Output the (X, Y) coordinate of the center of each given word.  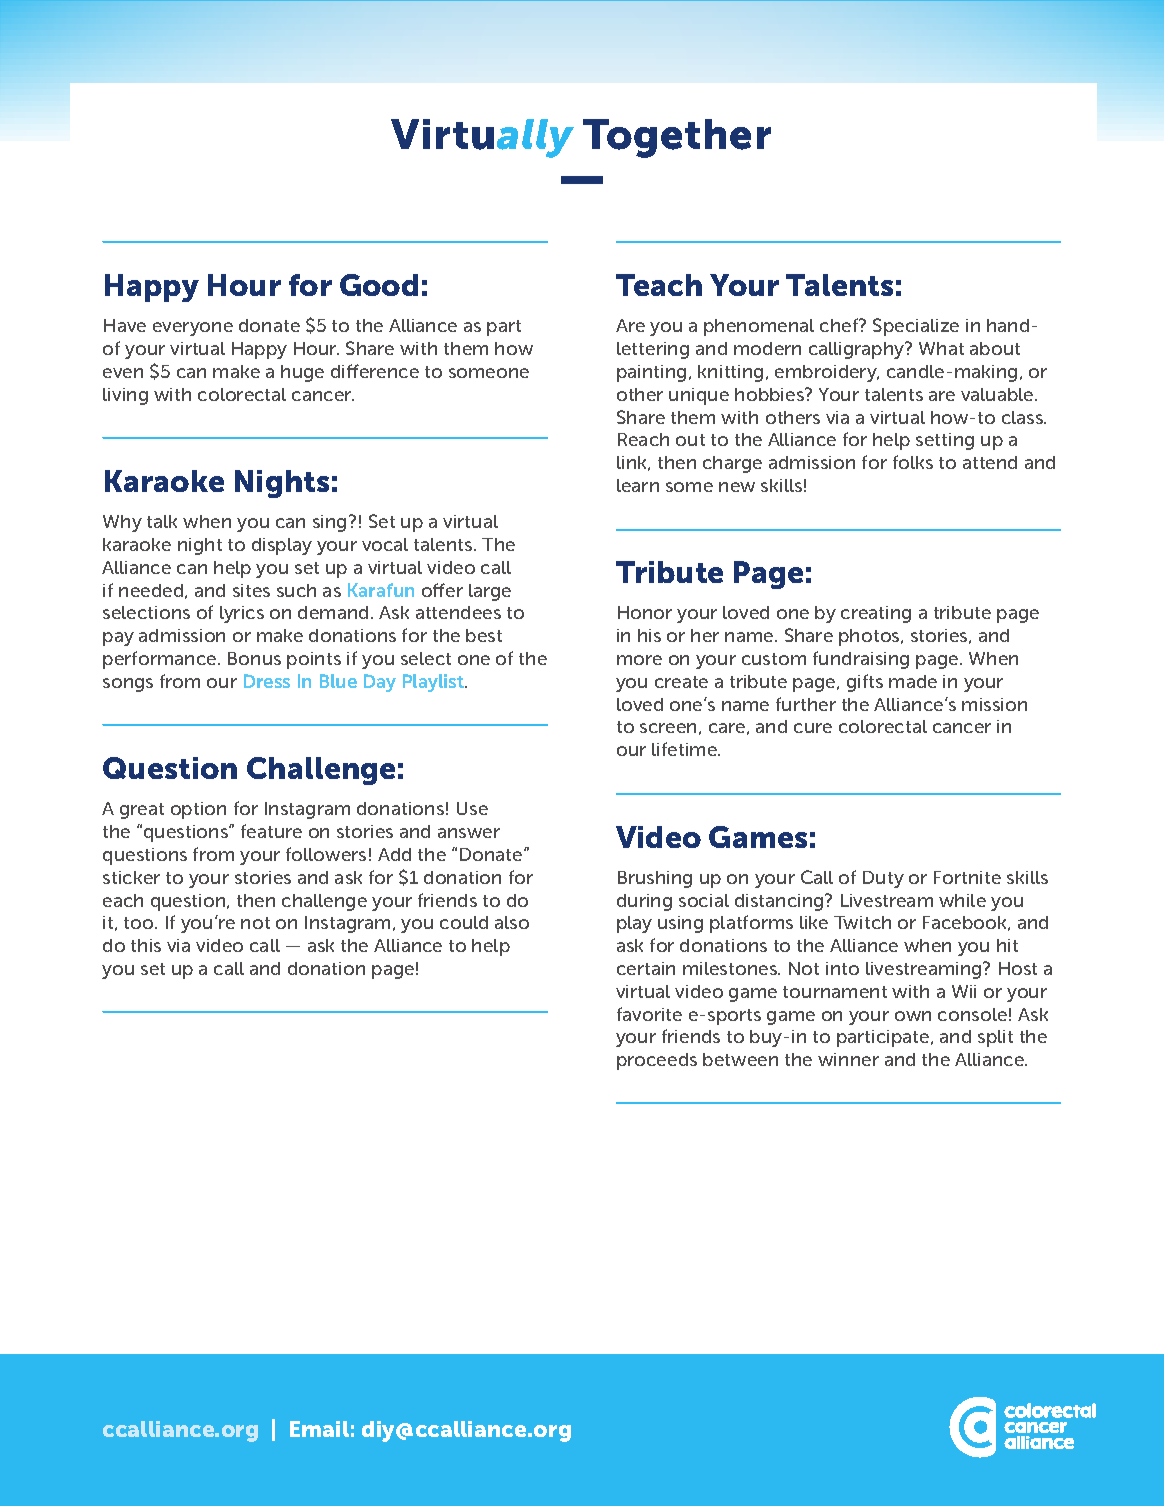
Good (379, 285)
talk (162, 521)
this (146, 945)
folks (913, 462)
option (198, 810)
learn (638, 485)
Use (472, 808)
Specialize (916, 327)
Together (677, 138)
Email (319, 1429)
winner (848, 1059)
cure (813, 728)
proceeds (657, 1061)
